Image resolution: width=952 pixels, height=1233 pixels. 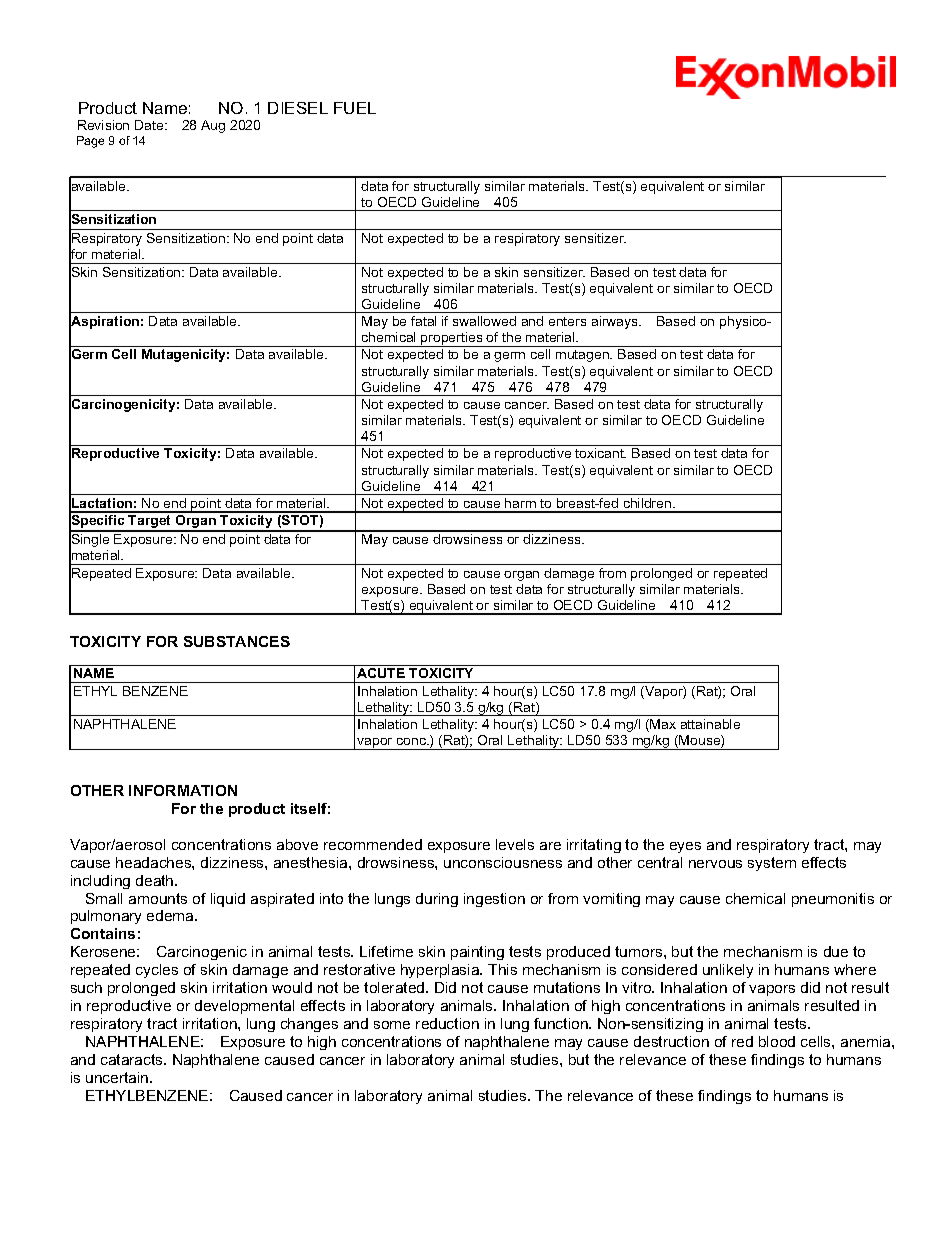 What do you see at coordinates (484, 321) in the document?
I see `swallowed` at bounding box center [484, 321].
